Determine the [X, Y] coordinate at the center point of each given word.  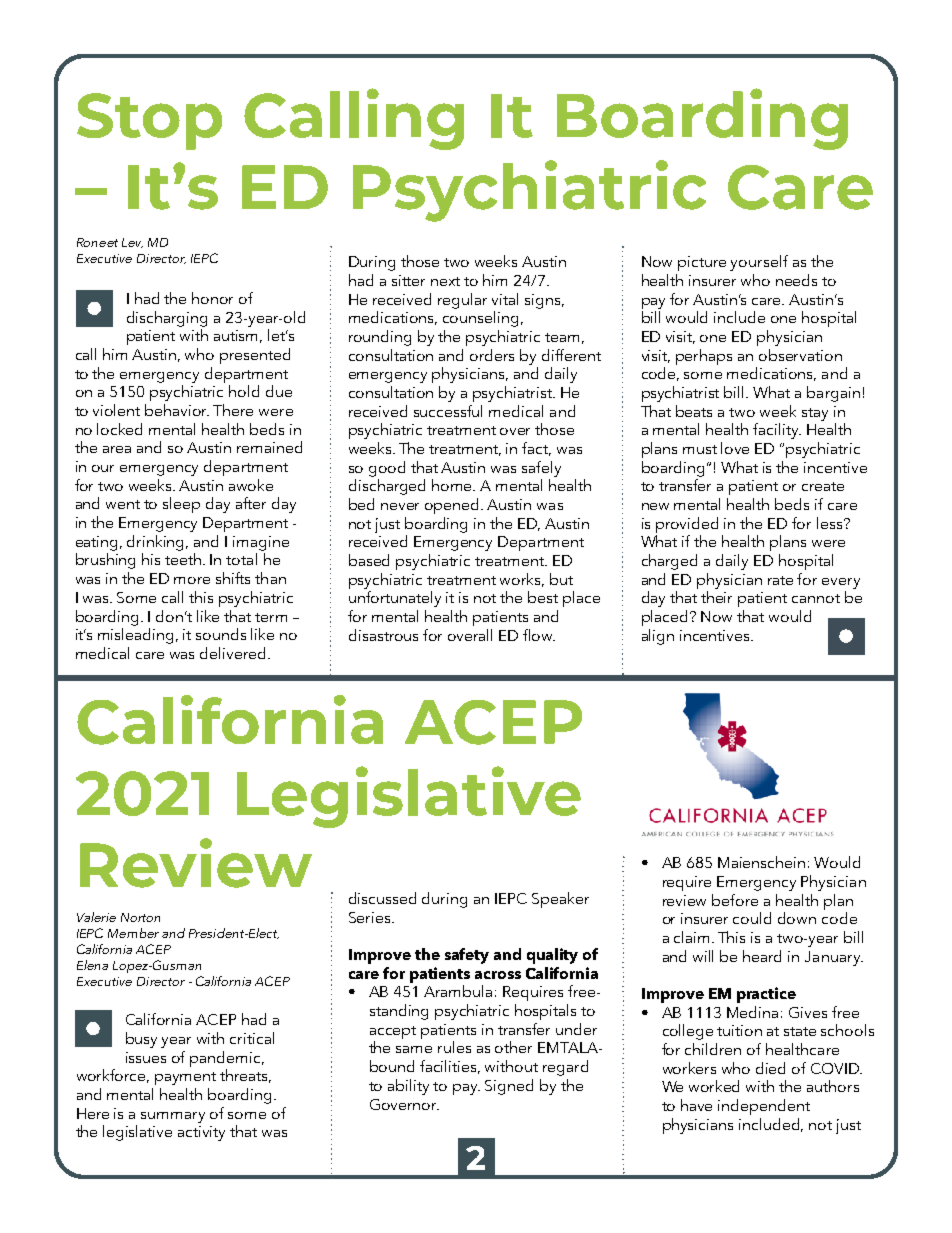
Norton [140, 917]
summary [173, 1117]
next [445, 281]
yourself [759, 263]
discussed [382, 898]
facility [777, 431]
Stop [149, 121]
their [716, 597]
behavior [177, 410]
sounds [221, 634]
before [735, 900]
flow [539, 635]
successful [448, 411]
